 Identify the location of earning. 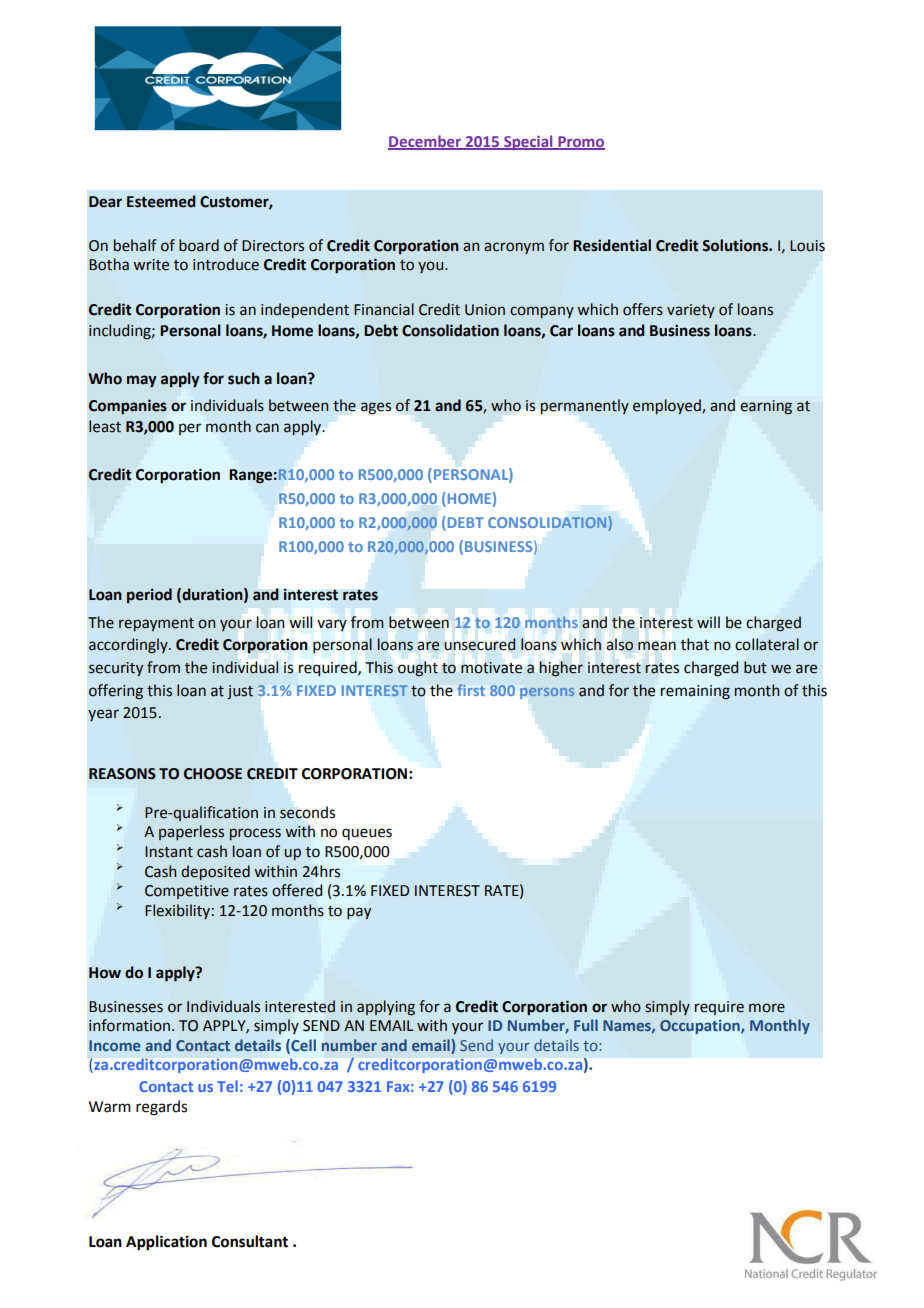
(766, 407).
